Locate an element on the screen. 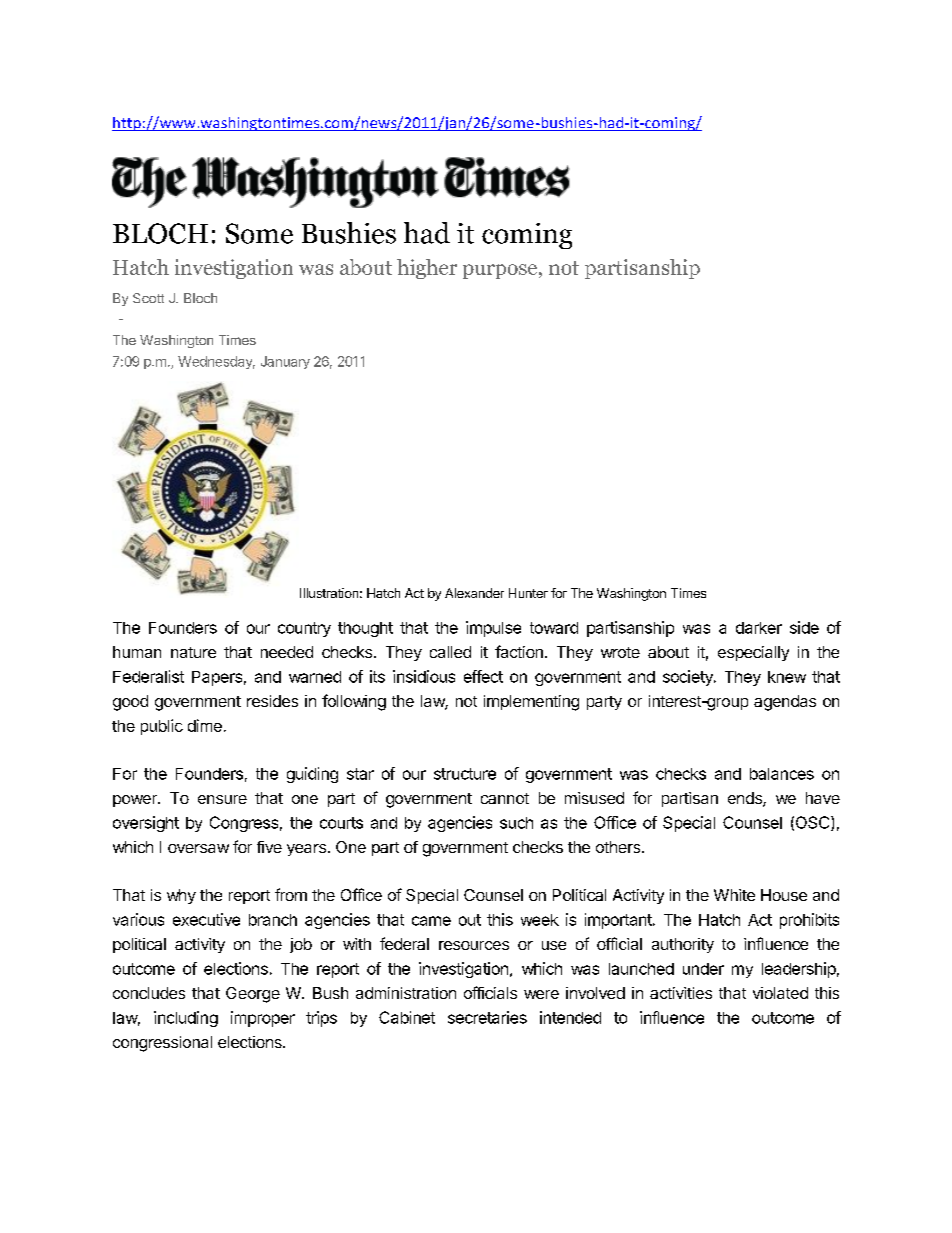  such is located at coordinates (516, 823).
